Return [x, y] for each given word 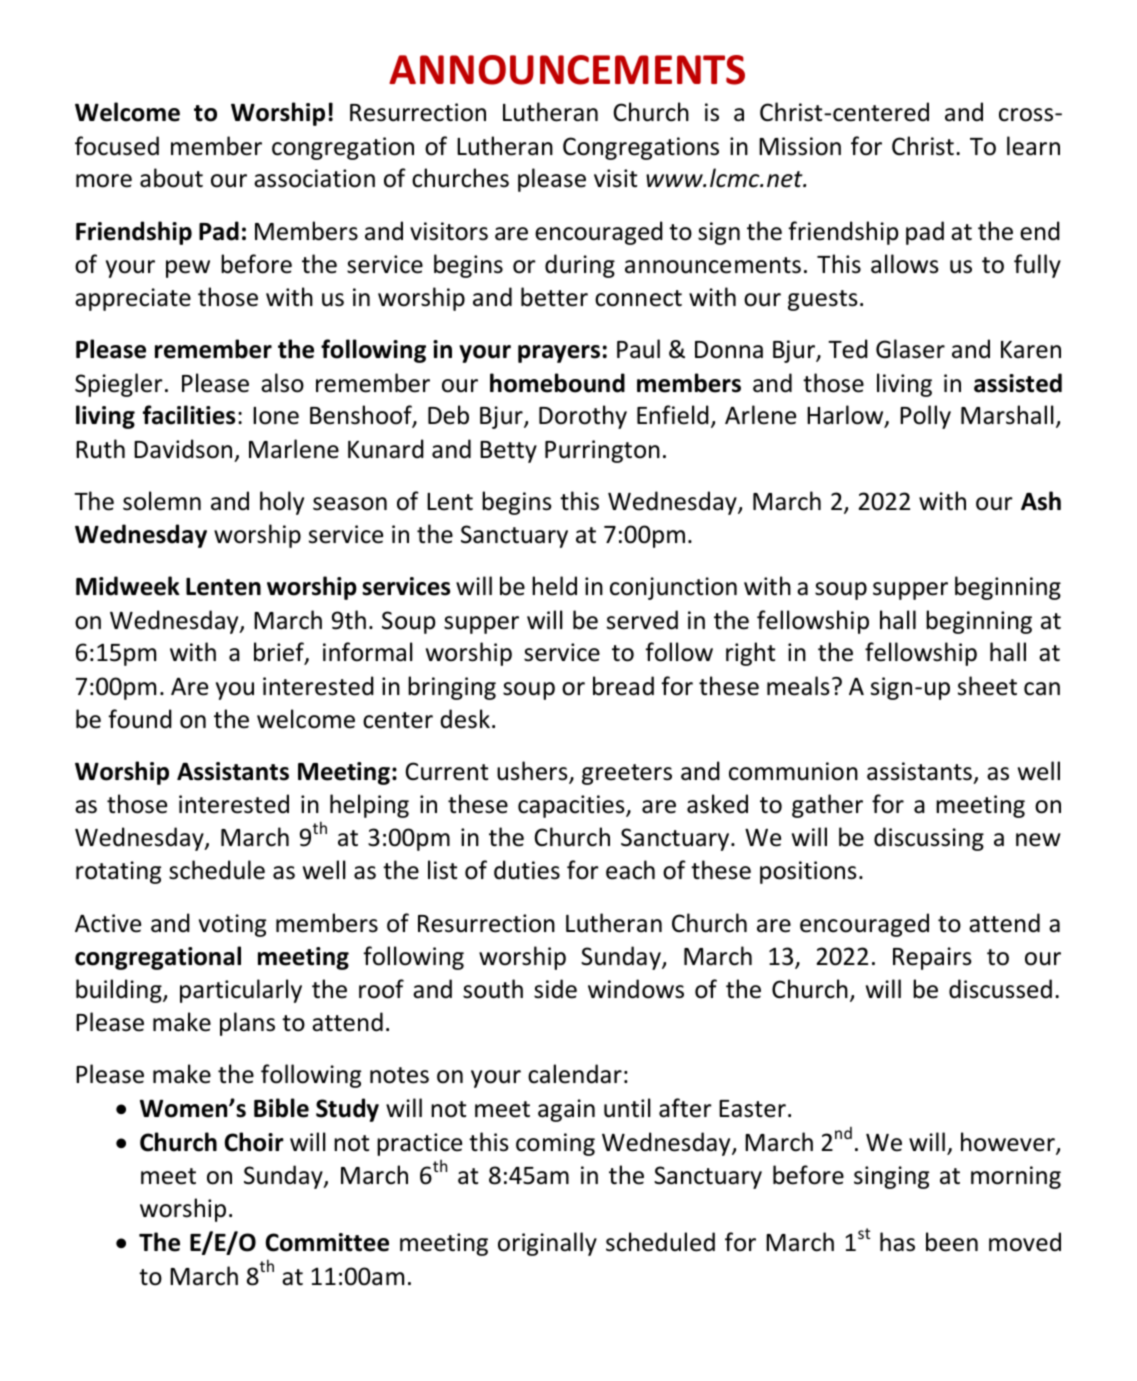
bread [623, 686]
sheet [987, 686]
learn [1033, 146]
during [580, 266]
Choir [254, 1142]
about [171, 178]
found [140, 719]
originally [547, 1244]
